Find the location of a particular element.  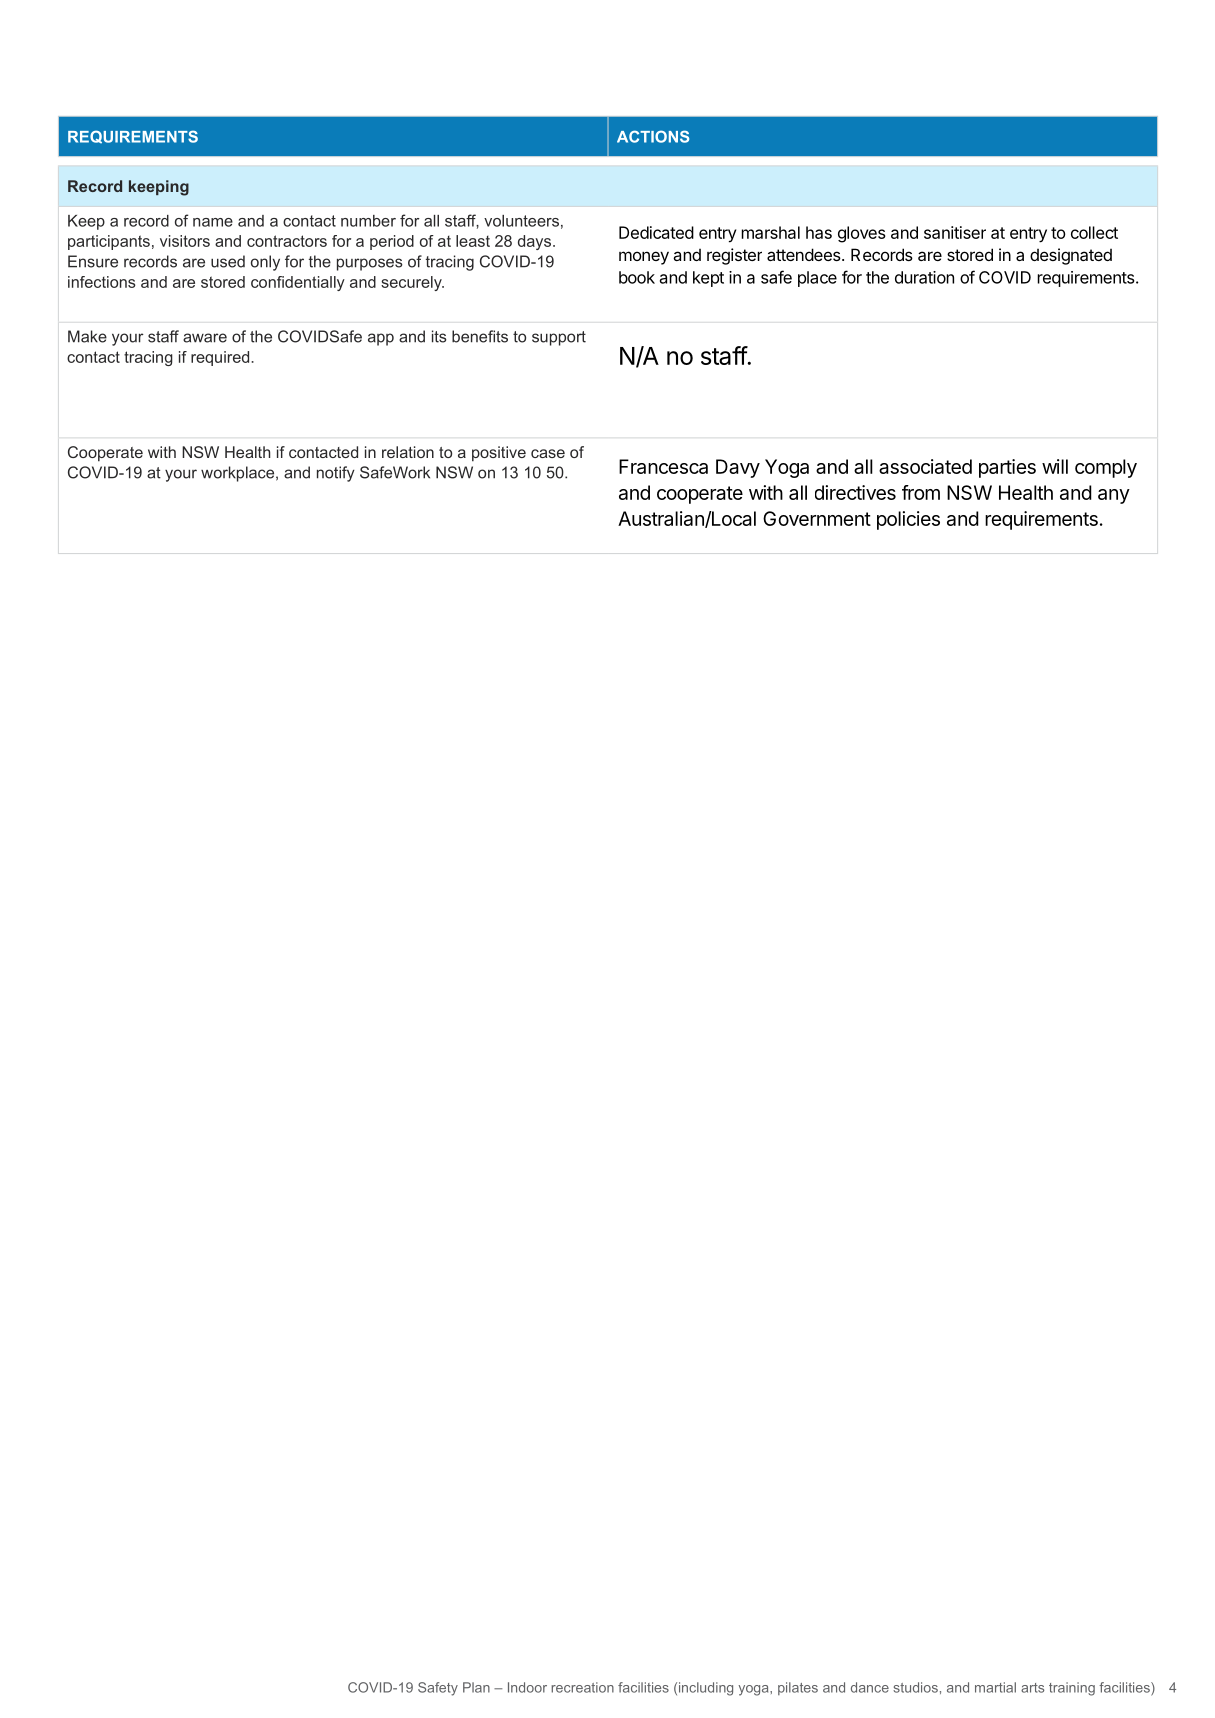

case is located at coordinates (548, 453).
